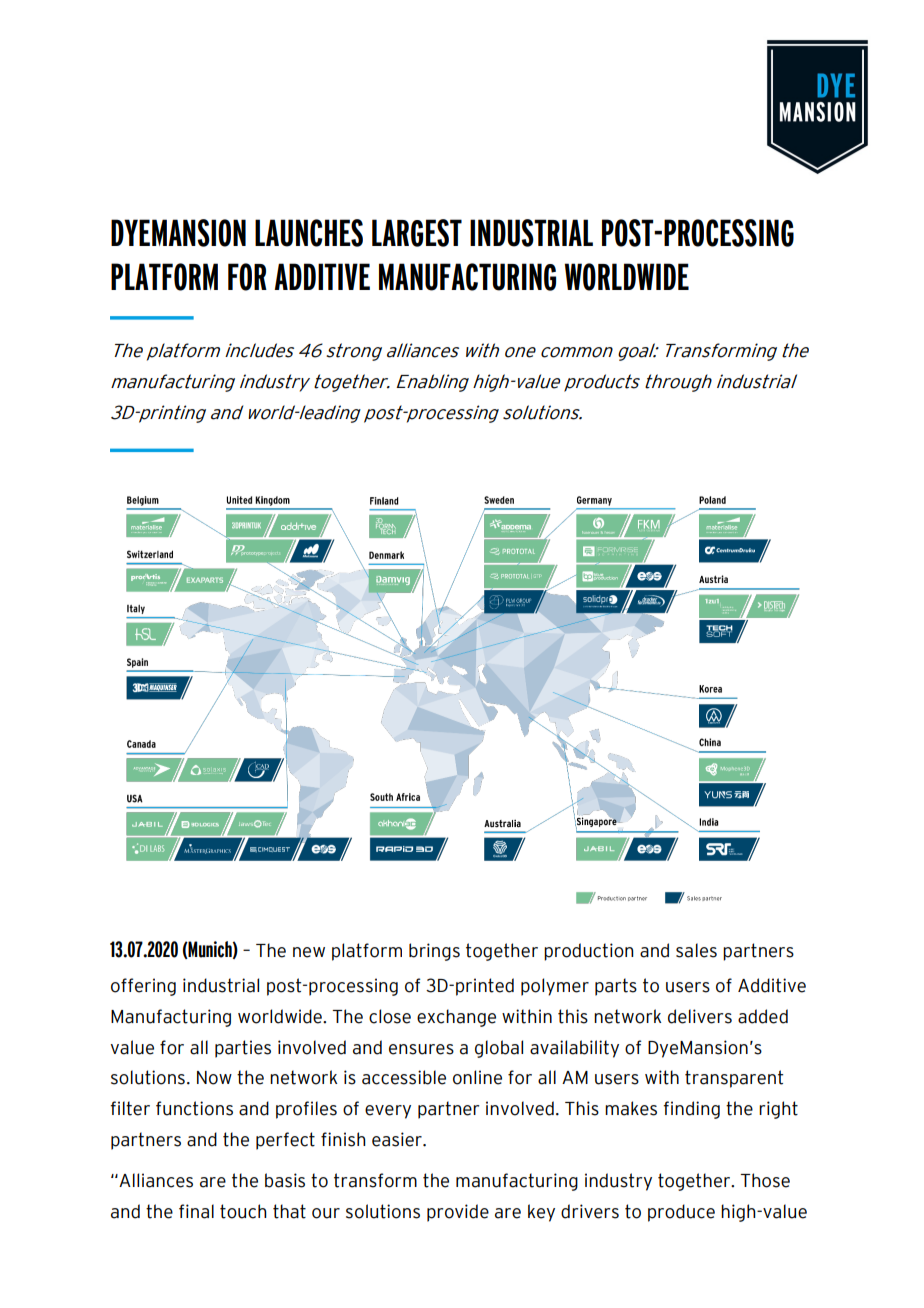 This screenshot has width=924, height=1308. What do you see at coordinates (309, 233) in the screenshot?
I see `LAUNCHES` at bounding box center [309, 233].
